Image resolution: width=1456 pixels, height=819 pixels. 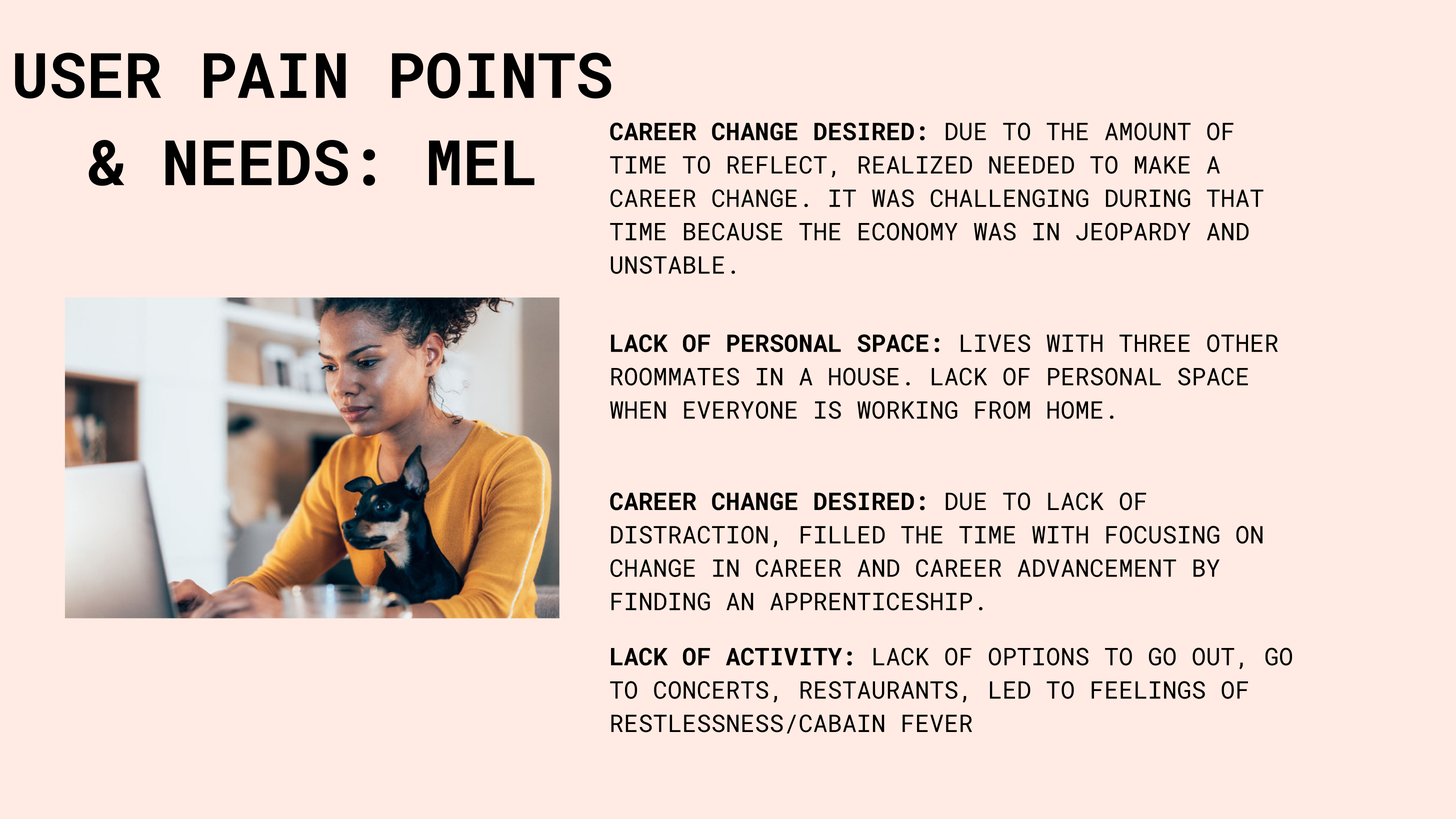 I want to click on CONCERTS, so click(x=711, y=690).
